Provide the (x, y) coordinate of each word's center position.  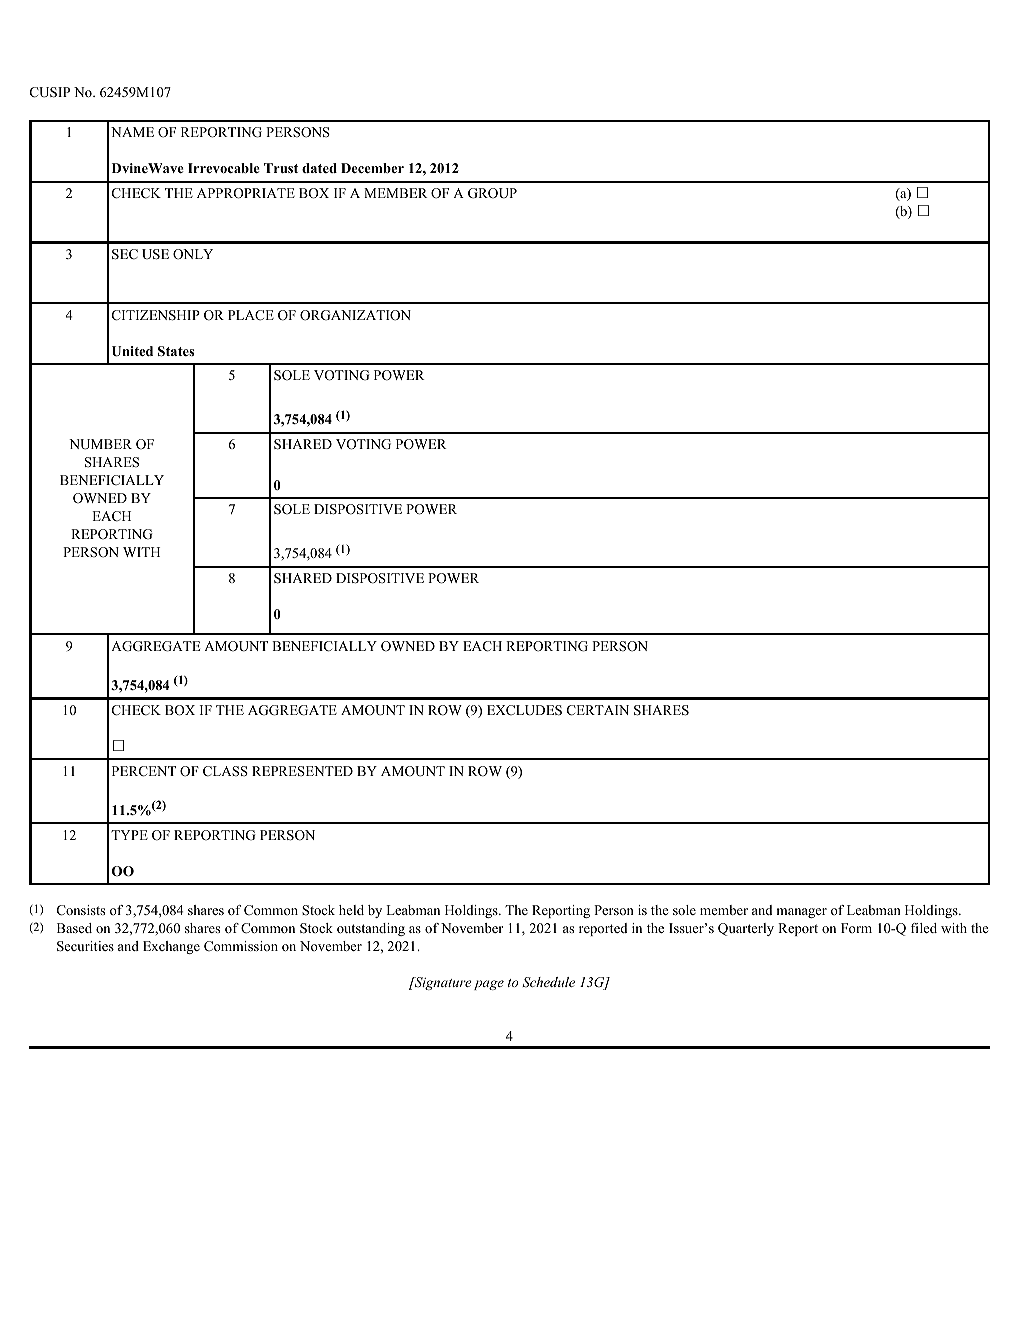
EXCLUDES (524, 710)
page (489, 985)
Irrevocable (224, 168)
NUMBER (100, 444)
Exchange (171, 947)
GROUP (492, 193)
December (372, 168)
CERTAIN (598, 710)
